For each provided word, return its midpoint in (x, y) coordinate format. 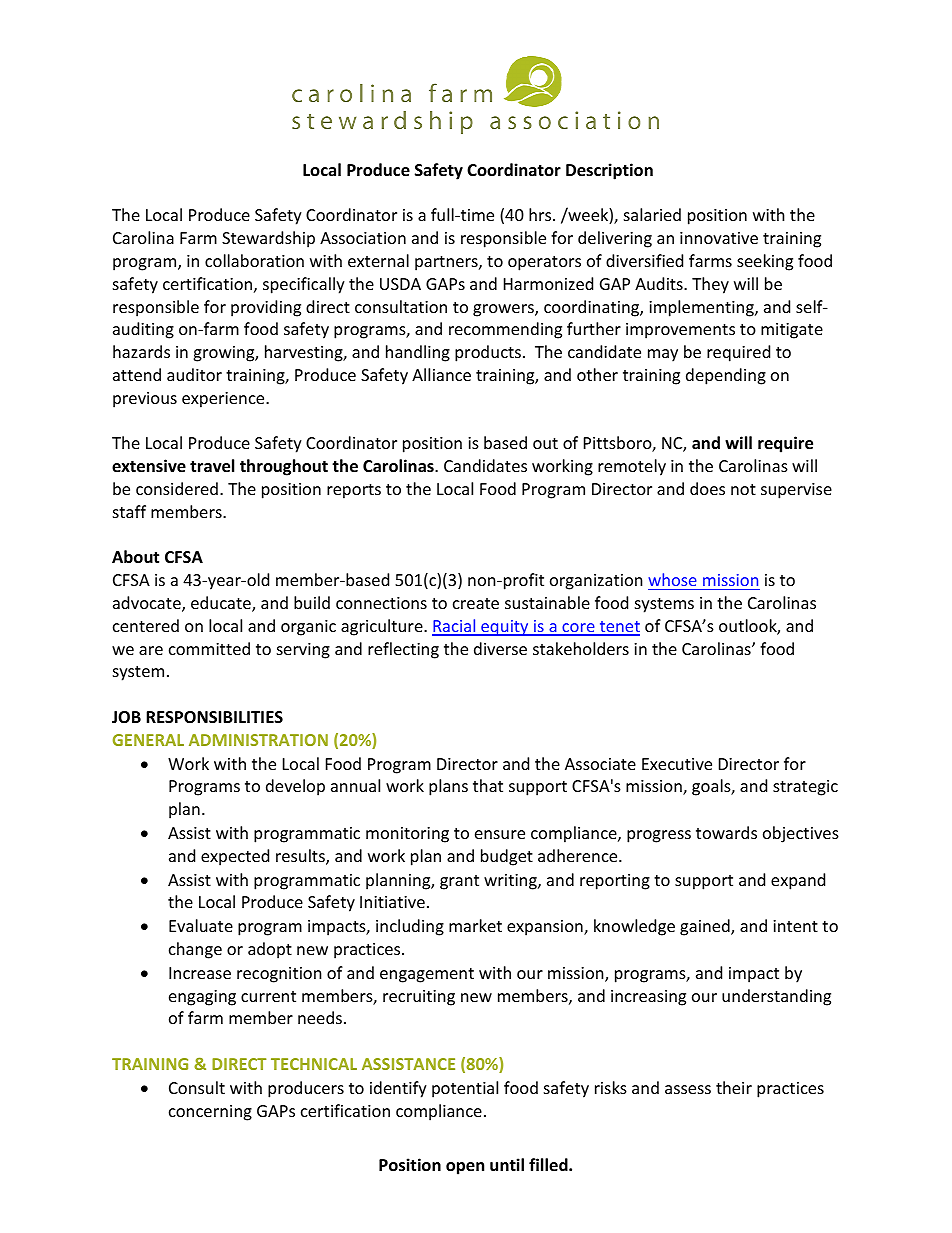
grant (459, 882)
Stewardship (268, 239)
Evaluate (201, 925)
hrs (541, 214)
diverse (500, 648)
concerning (210, 1113)
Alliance (441, 374)
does (707, 488)
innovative (719, 238)
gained (706, 927)
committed (209, 648)
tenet (618, 628)
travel (212, 466)
